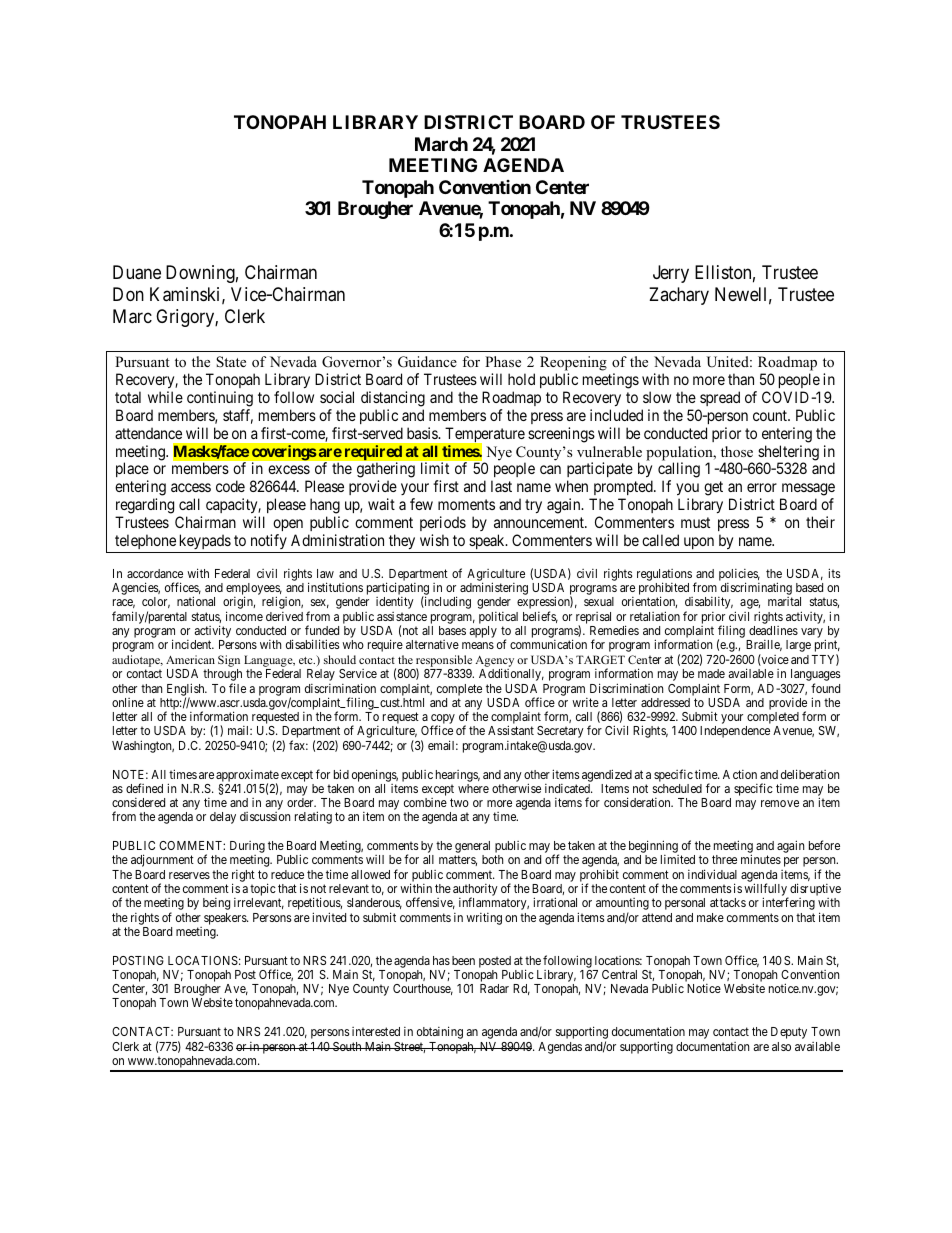 The height and width of the screenshot is (1233, 952). Describe the element at coordinates (494, 662) in the screenshot. I see `Agency` at that location.
